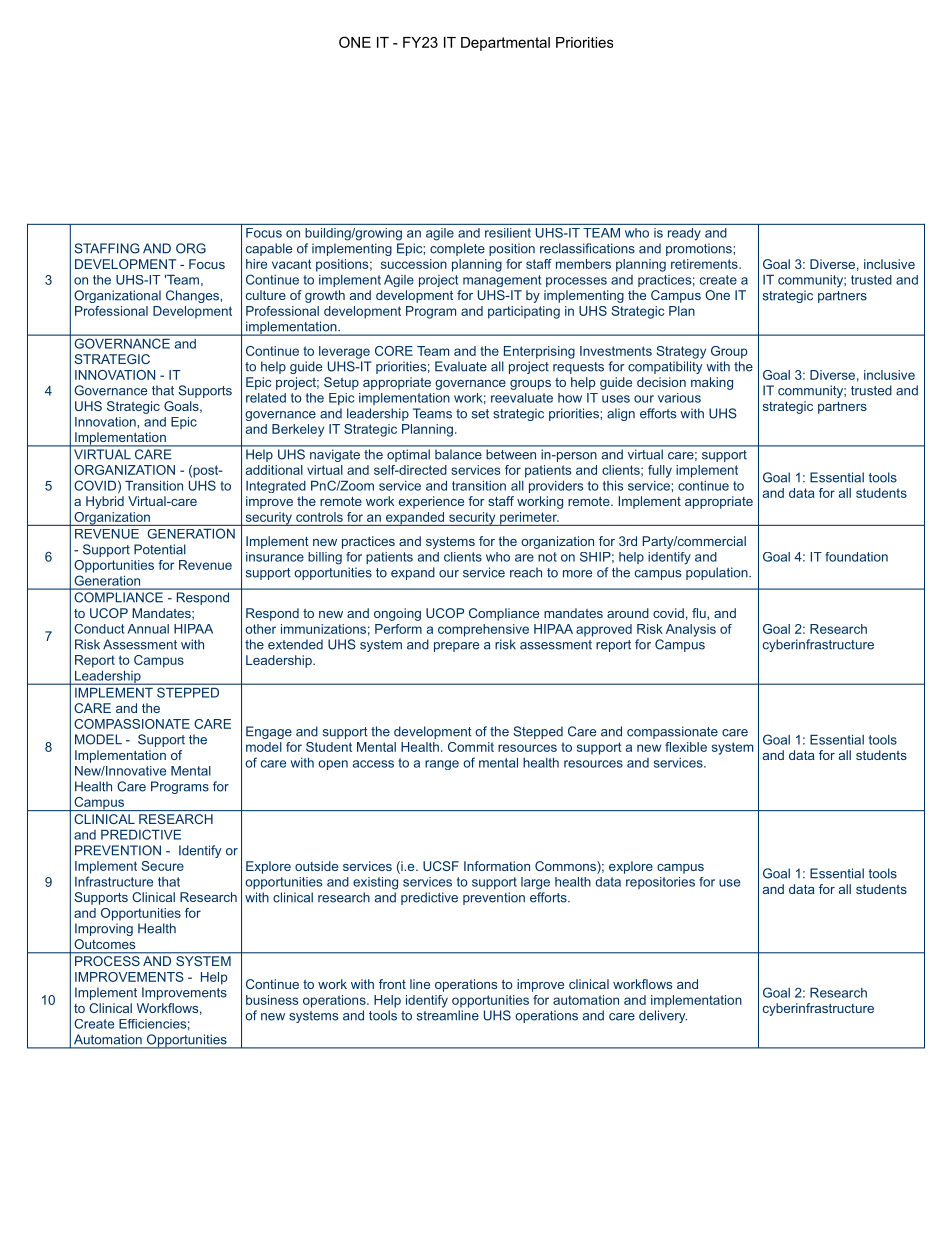 The width and height of the page is (952, 1233). I want to click on flu, so click(700, 613).
